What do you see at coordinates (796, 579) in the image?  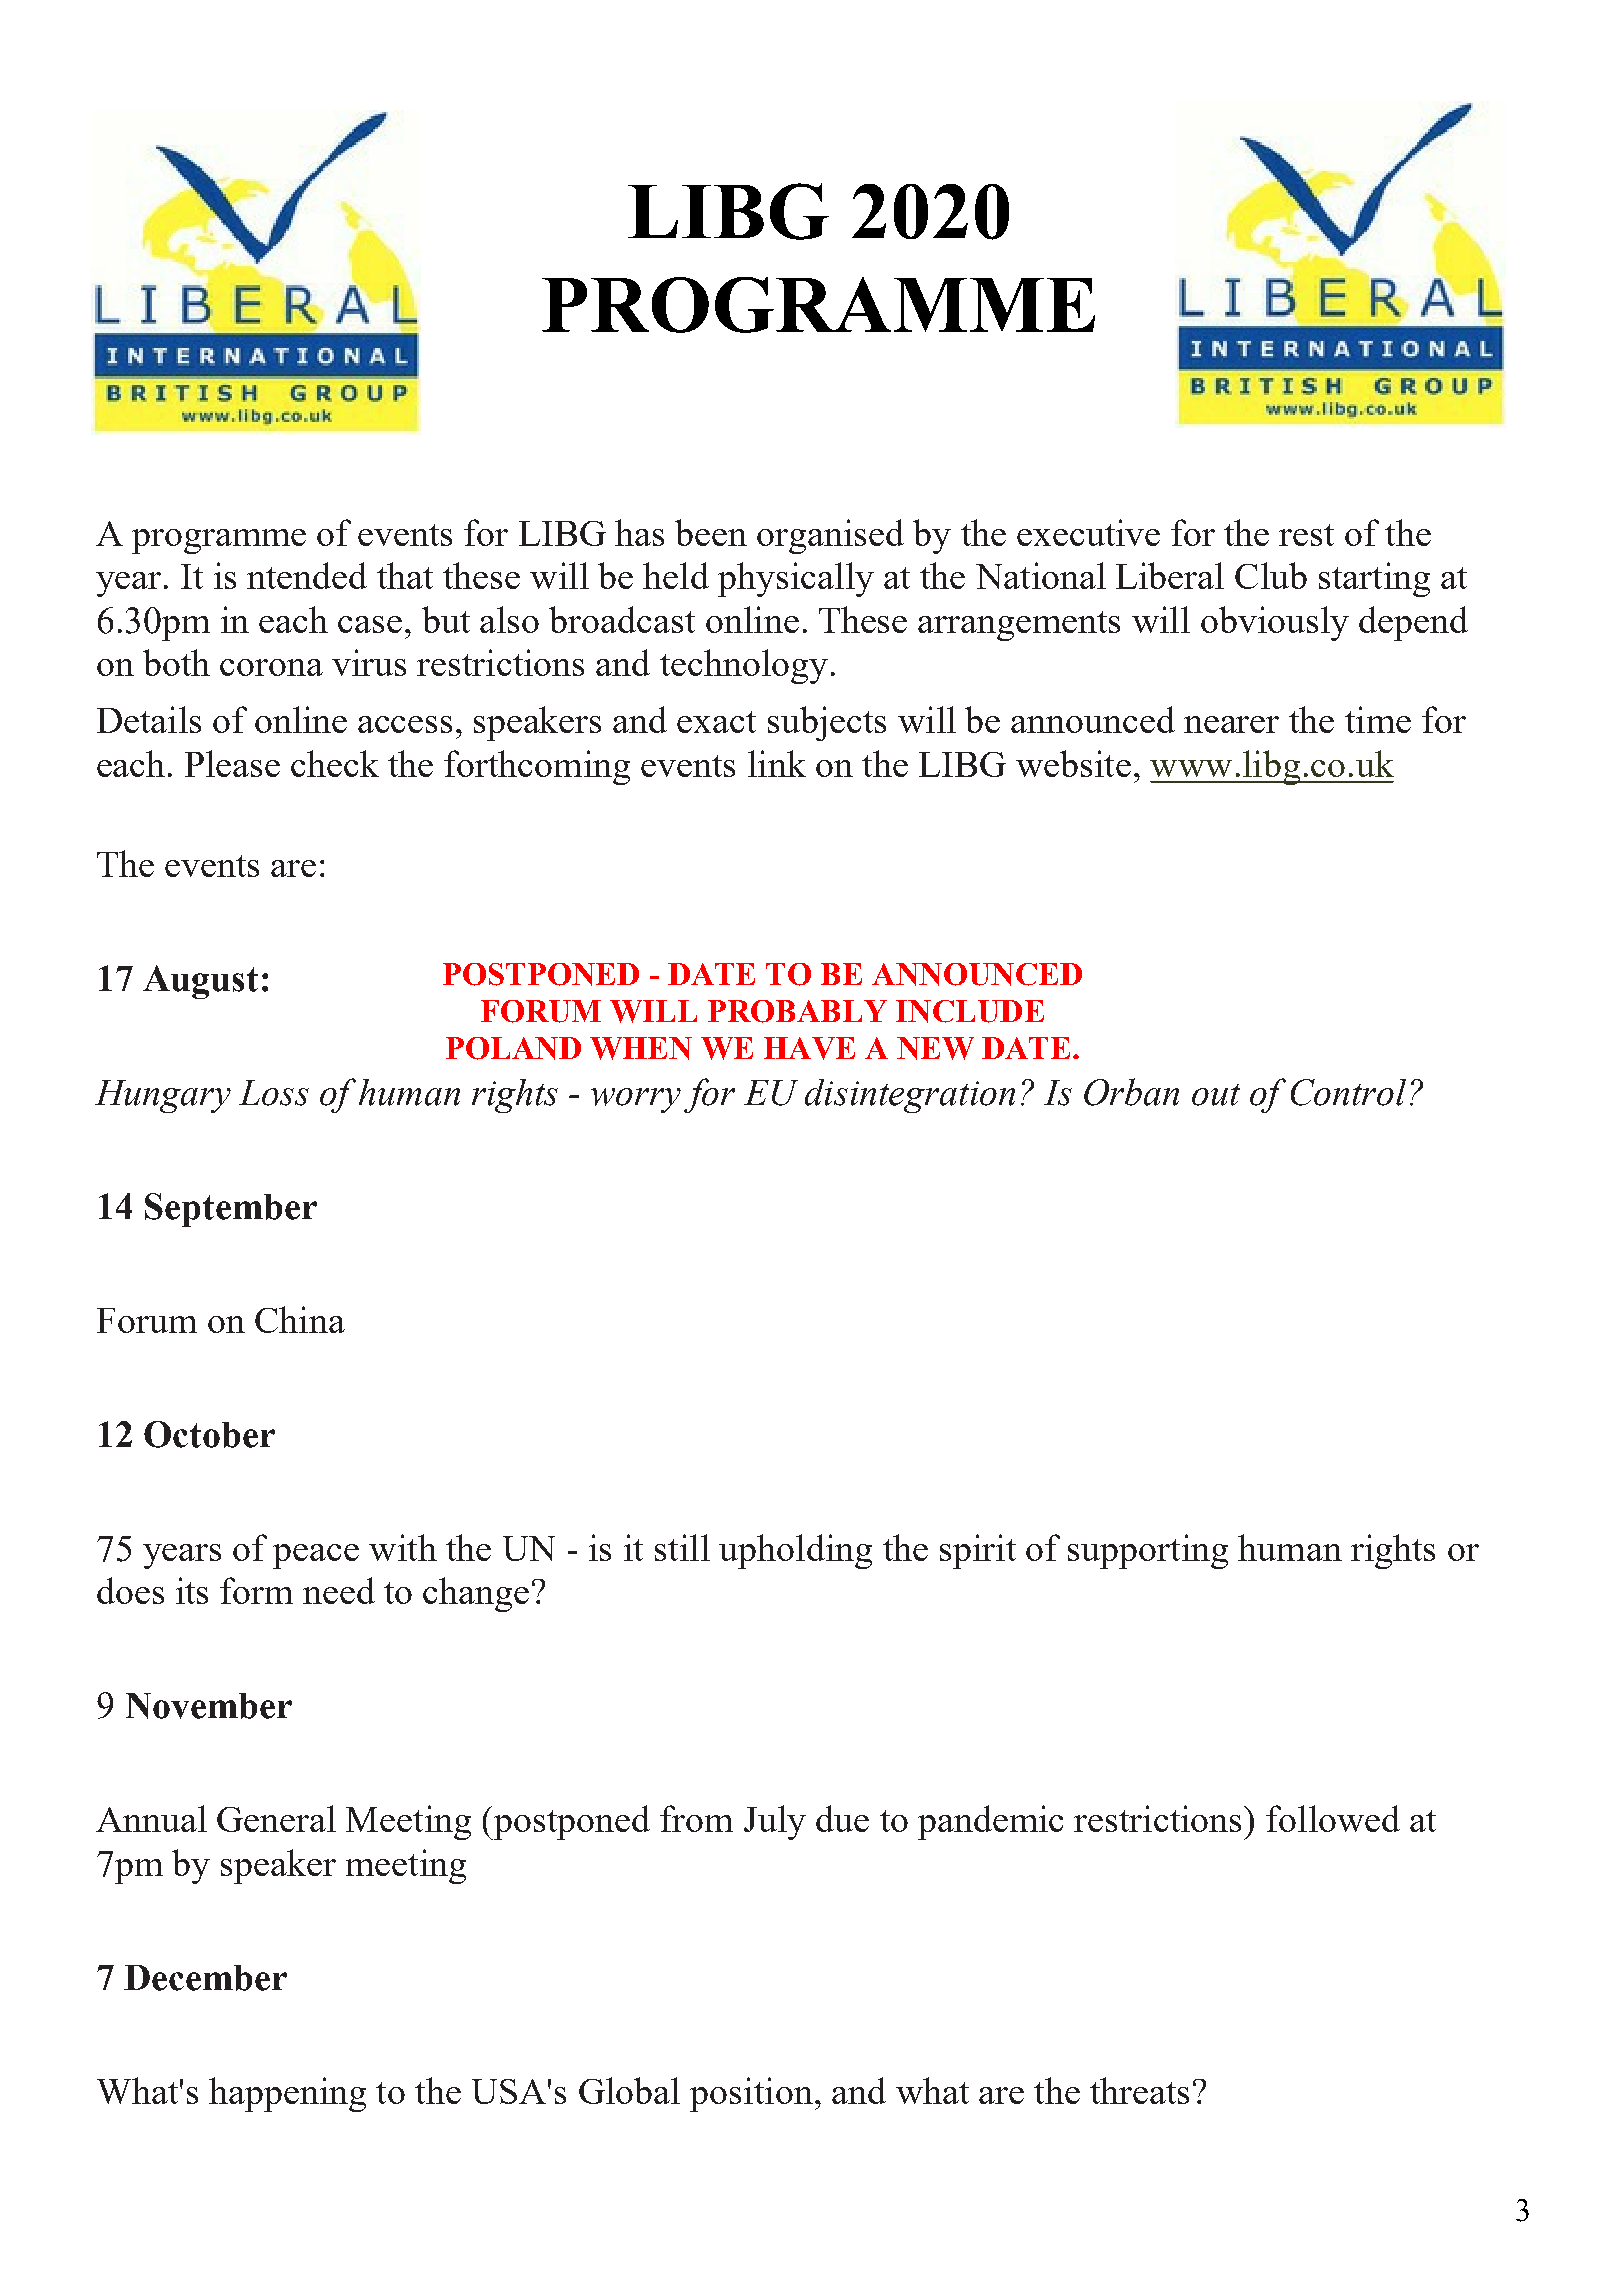 I see `physically` at bounding box center [796, 579].
